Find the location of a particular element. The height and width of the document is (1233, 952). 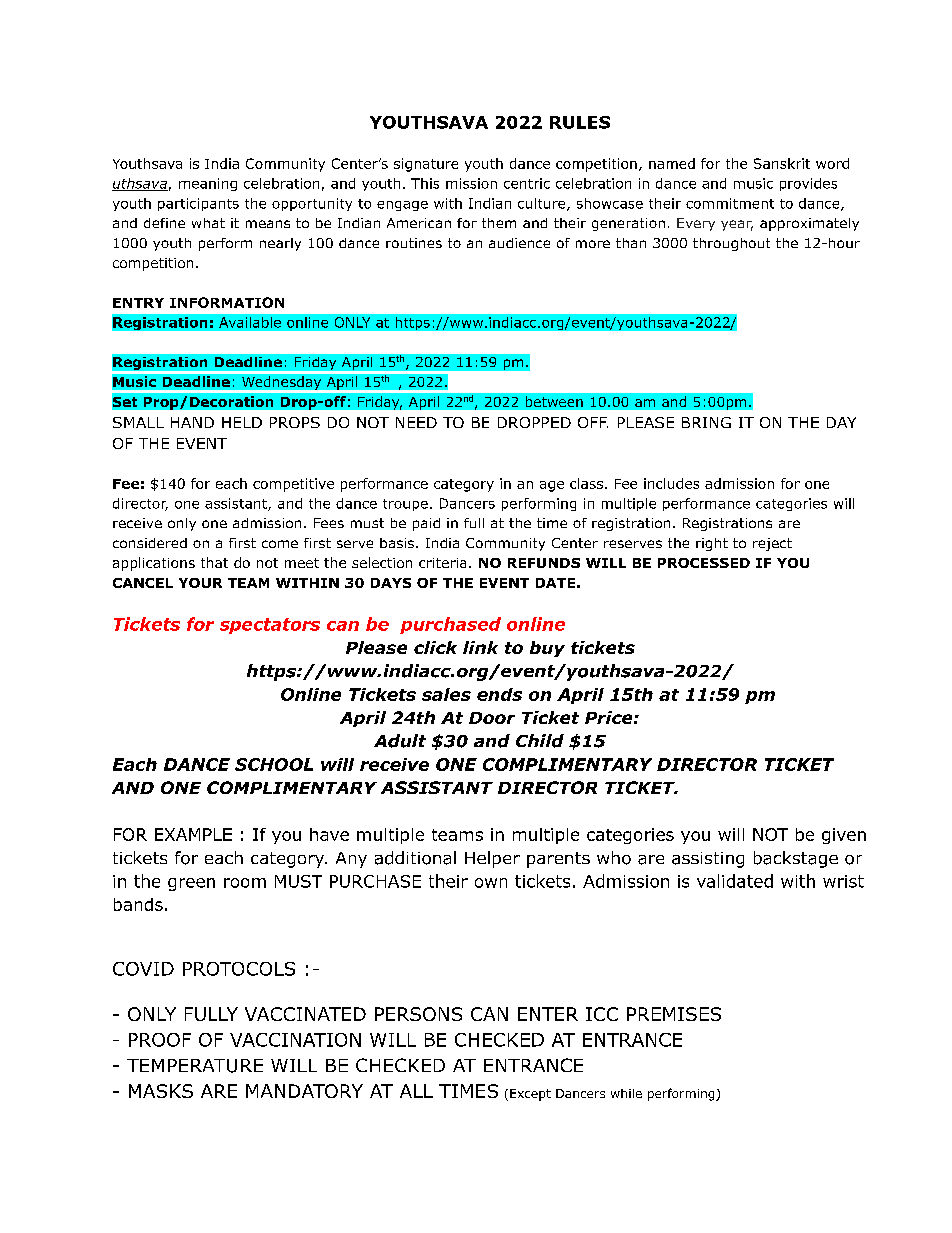

Sanskrit is located at coordinates (782, 163).
